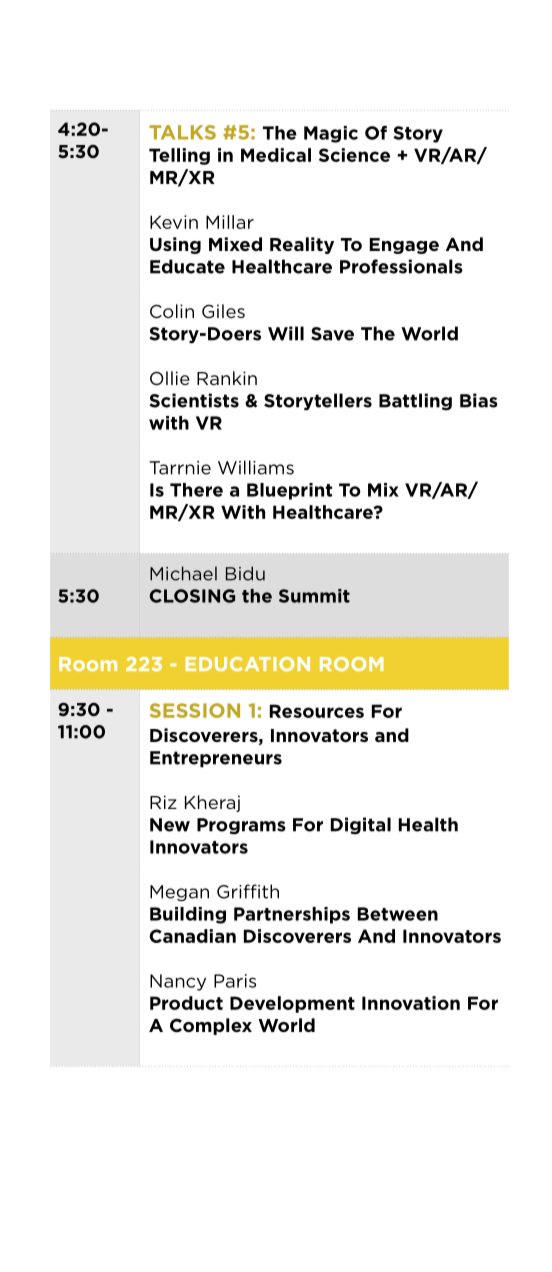  Describe the element at coordinates (361, 826) in the screenshot. I see `Digital` at that location.
